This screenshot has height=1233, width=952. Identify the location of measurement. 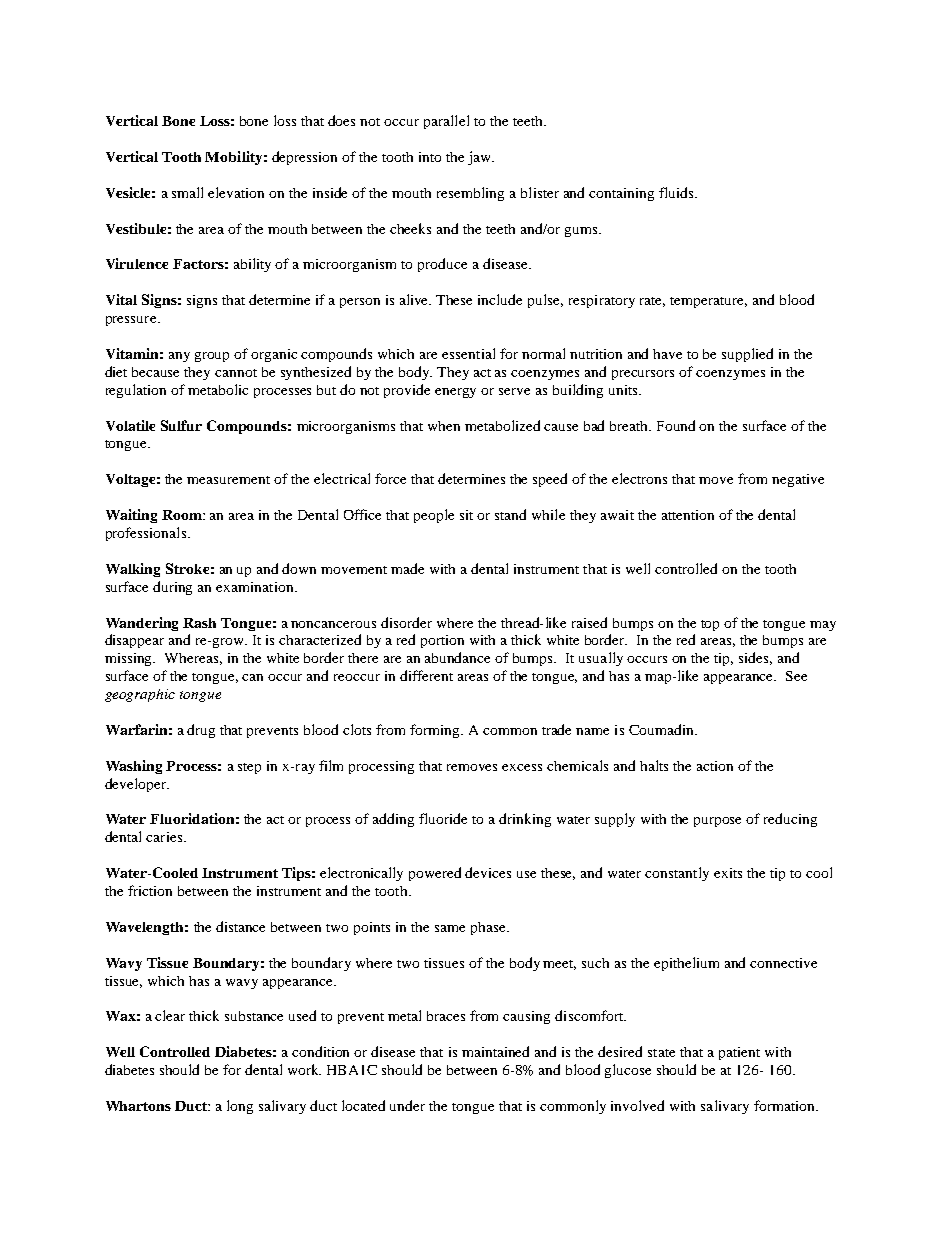
(228, 480).
